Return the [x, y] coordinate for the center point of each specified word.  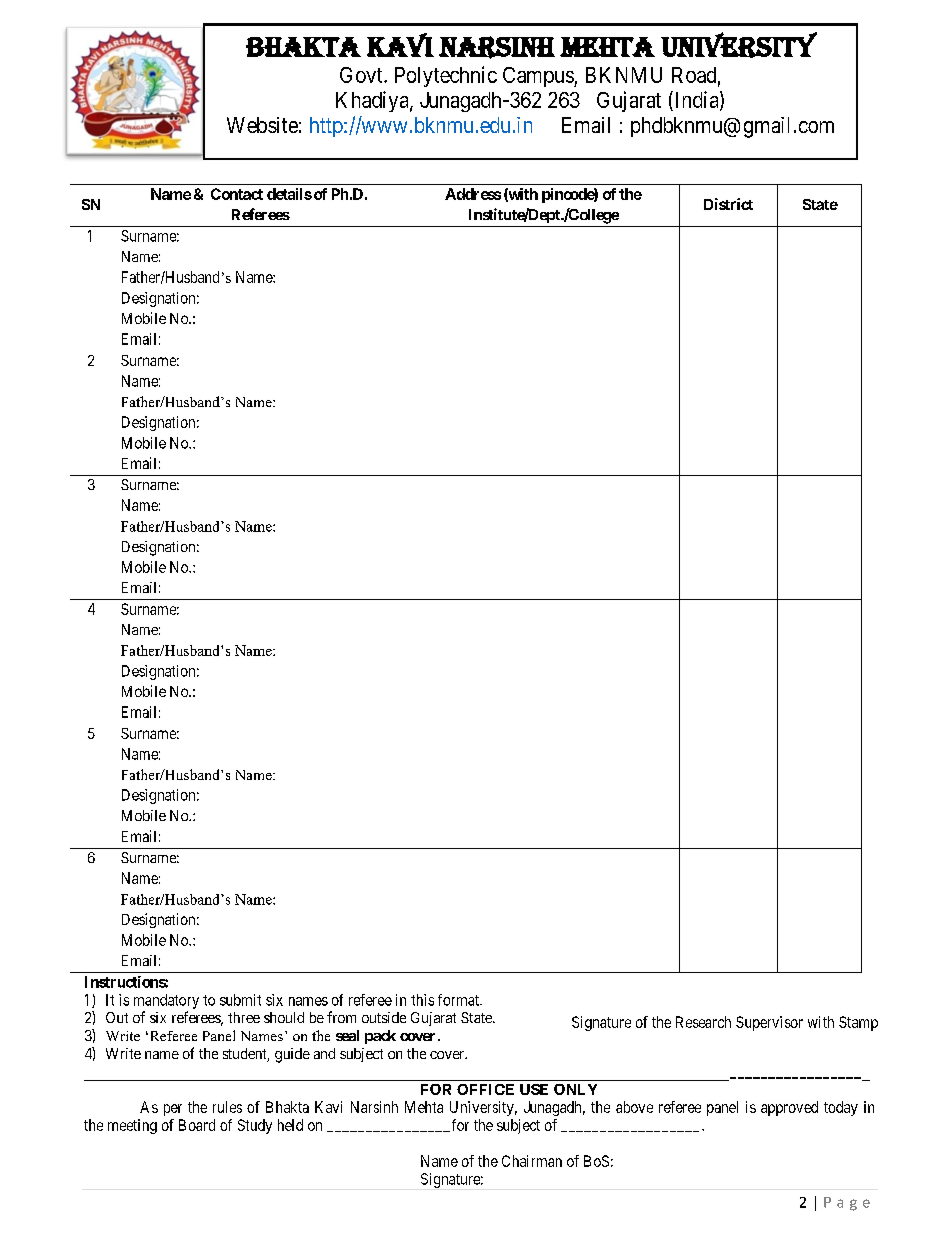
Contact [237, 194]
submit [240, 1000]
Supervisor [769, 1023]
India [696, 100]
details [289, 194]
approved [789, 1108]
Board [197, 1125]
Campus [539, 77]
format [459, 1000]
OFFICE [485, 1089]
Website [262, 125]
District [728, 204]
